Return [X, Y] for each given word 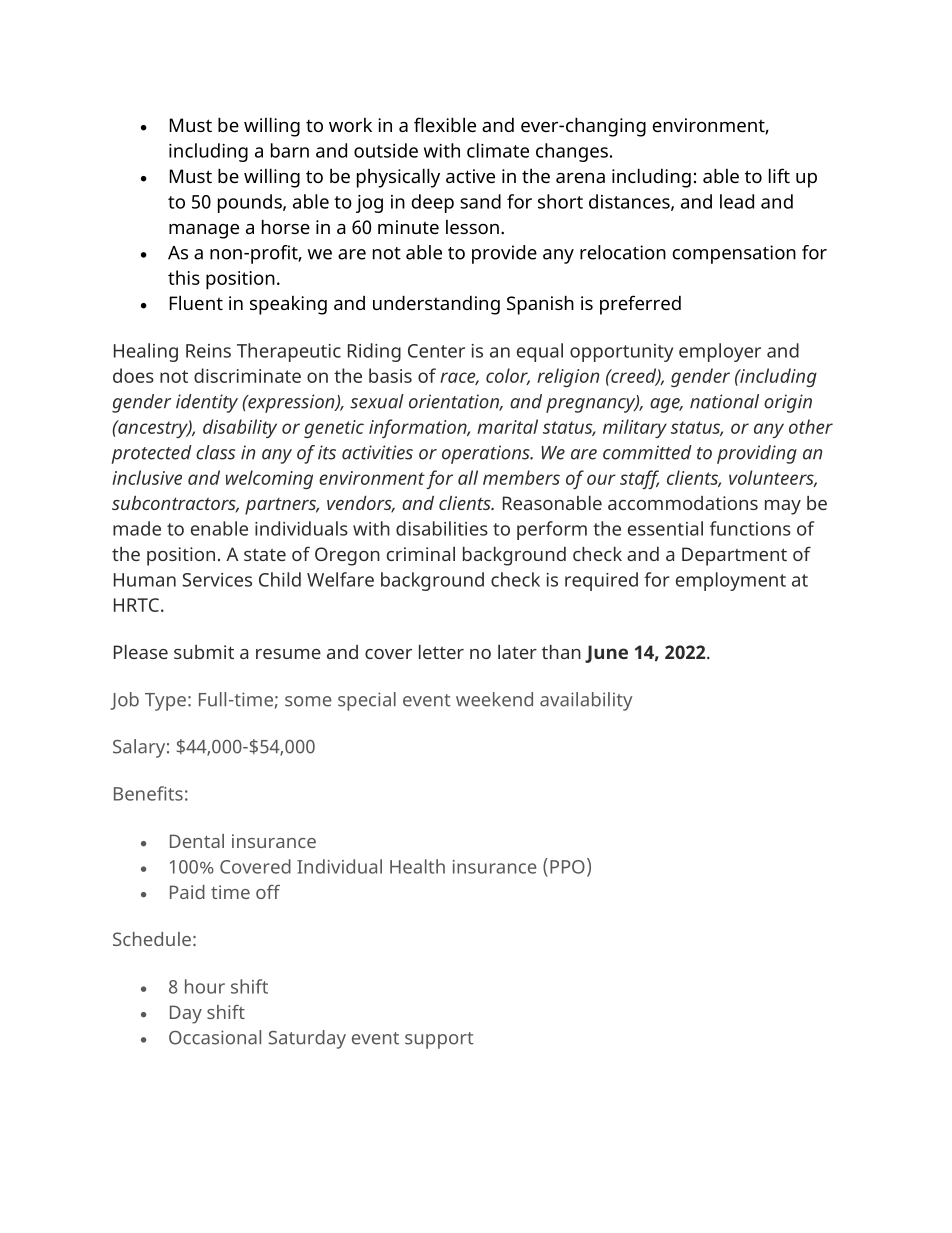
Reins [208, 351]
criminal [421, 554]
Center [436, 351]
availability [586, 701]
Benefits [148, 793]
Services [217, 580]
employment [731, 581]
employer [720, 352]
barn [290, 150]
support [439, 1040]
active [470, 176]
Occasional [215, 1037]
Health [417, 866]
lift [779, 175]
